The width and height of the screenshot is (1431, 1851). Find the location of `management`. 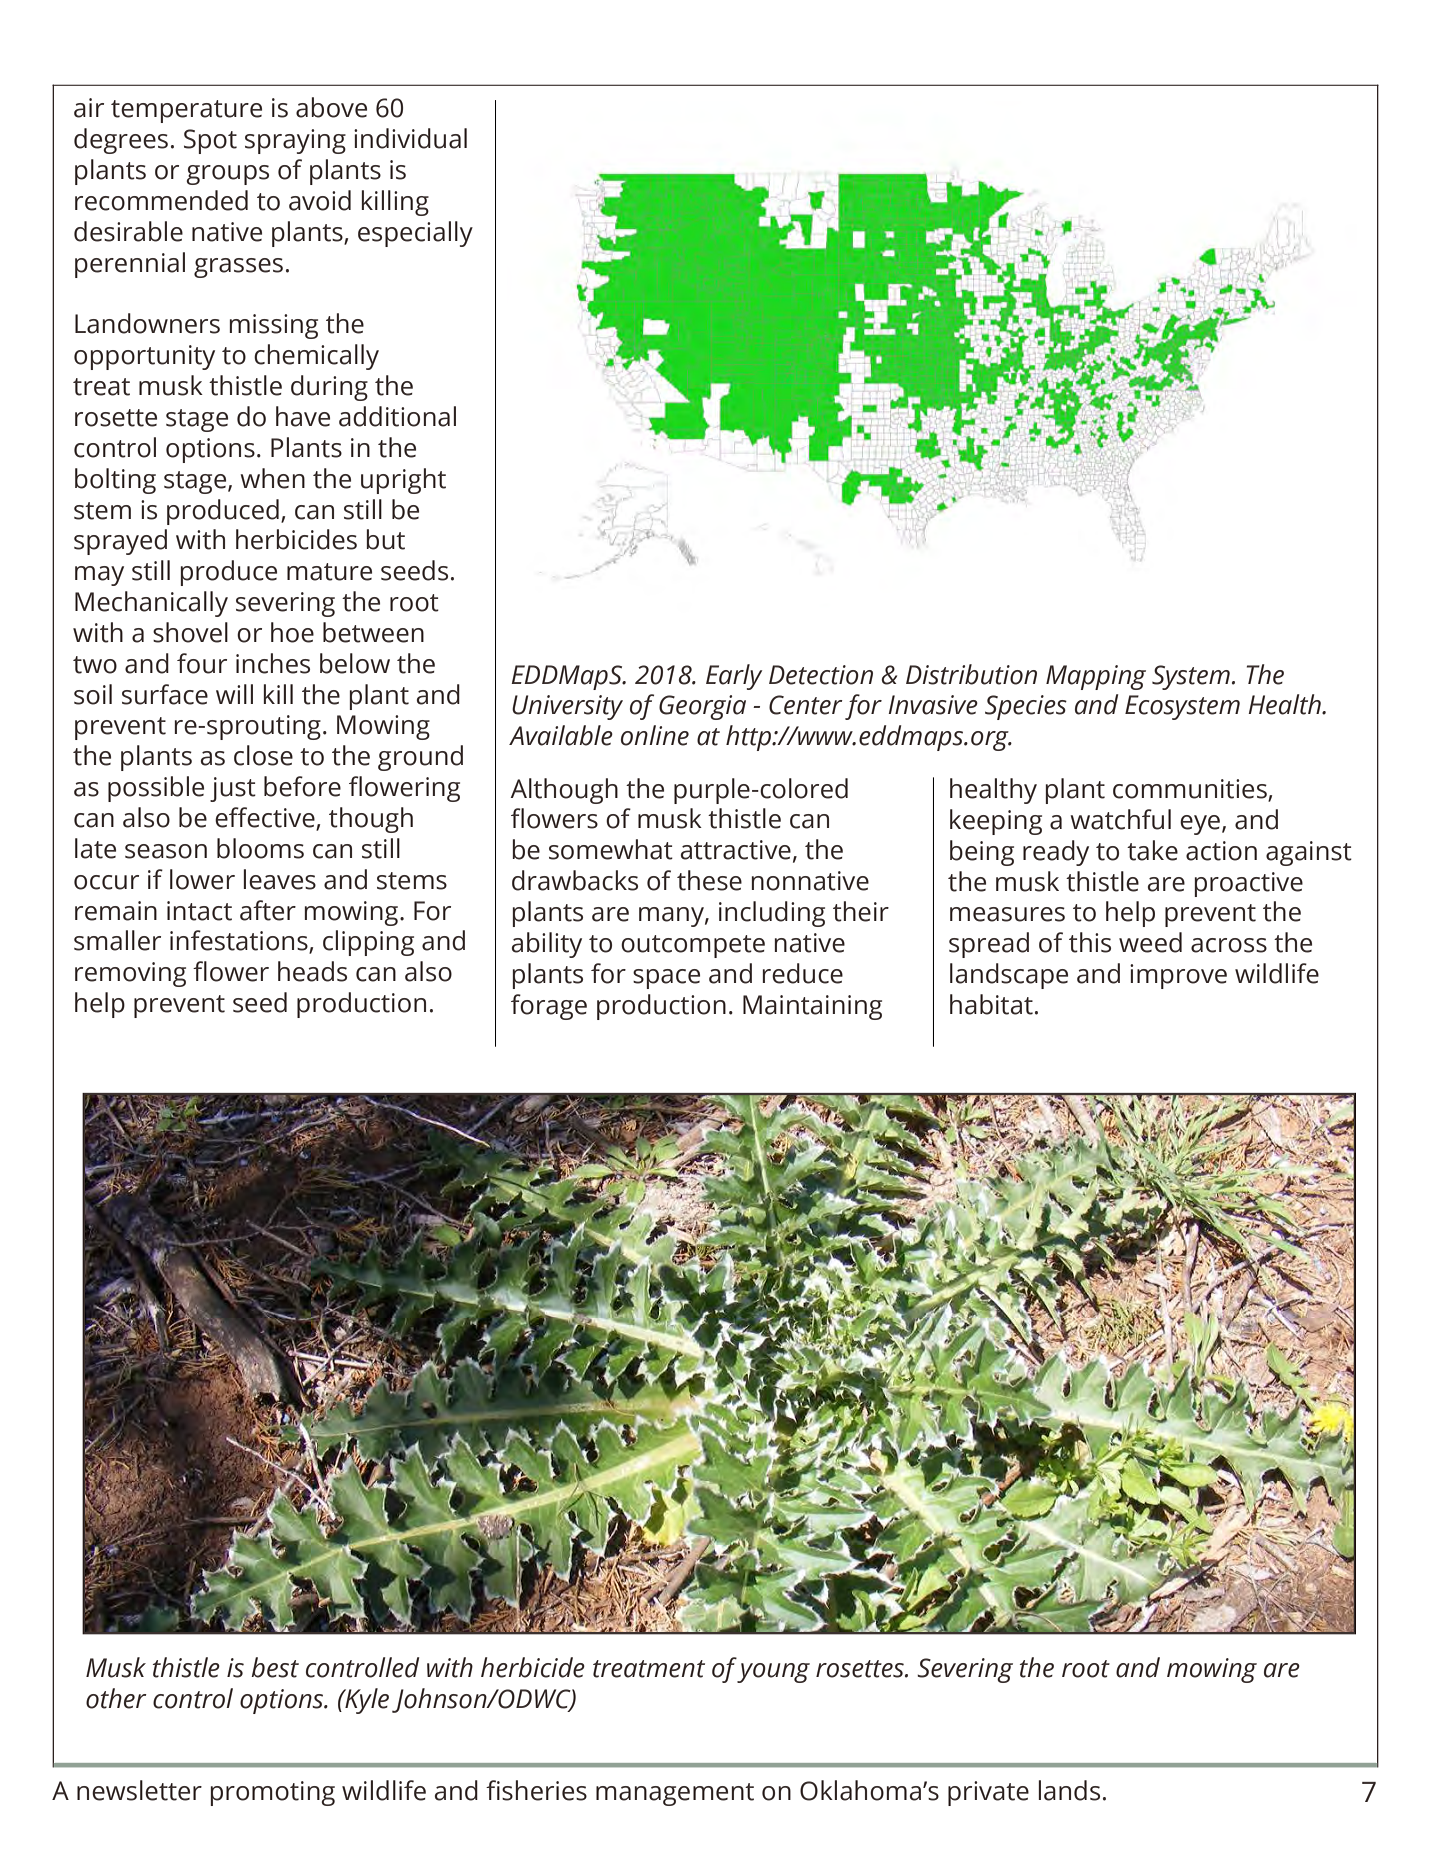

management is located at coordinates (675, 1794).
